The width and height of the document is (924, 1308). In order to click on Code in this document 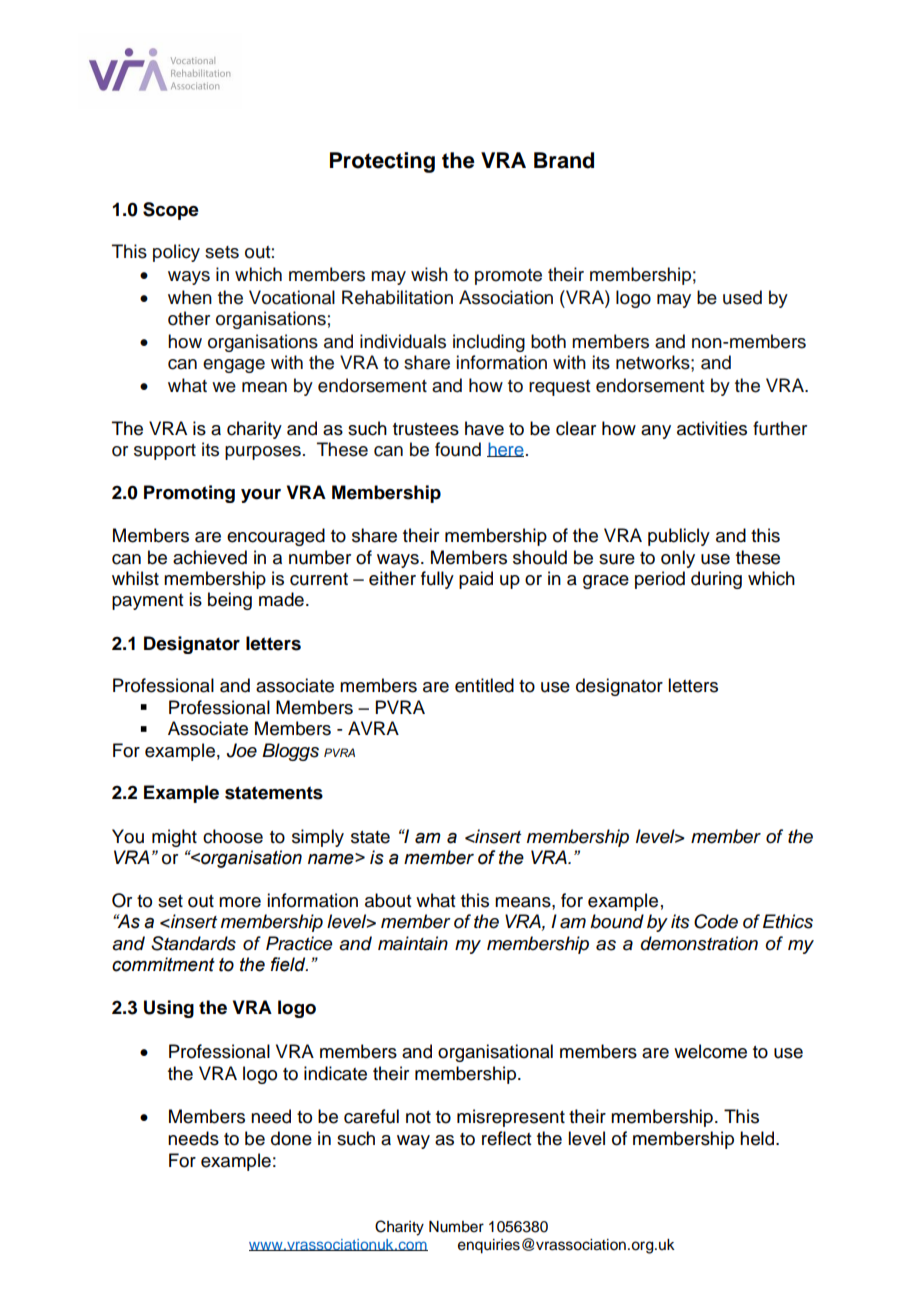, I will do `click(716, 921)`.
